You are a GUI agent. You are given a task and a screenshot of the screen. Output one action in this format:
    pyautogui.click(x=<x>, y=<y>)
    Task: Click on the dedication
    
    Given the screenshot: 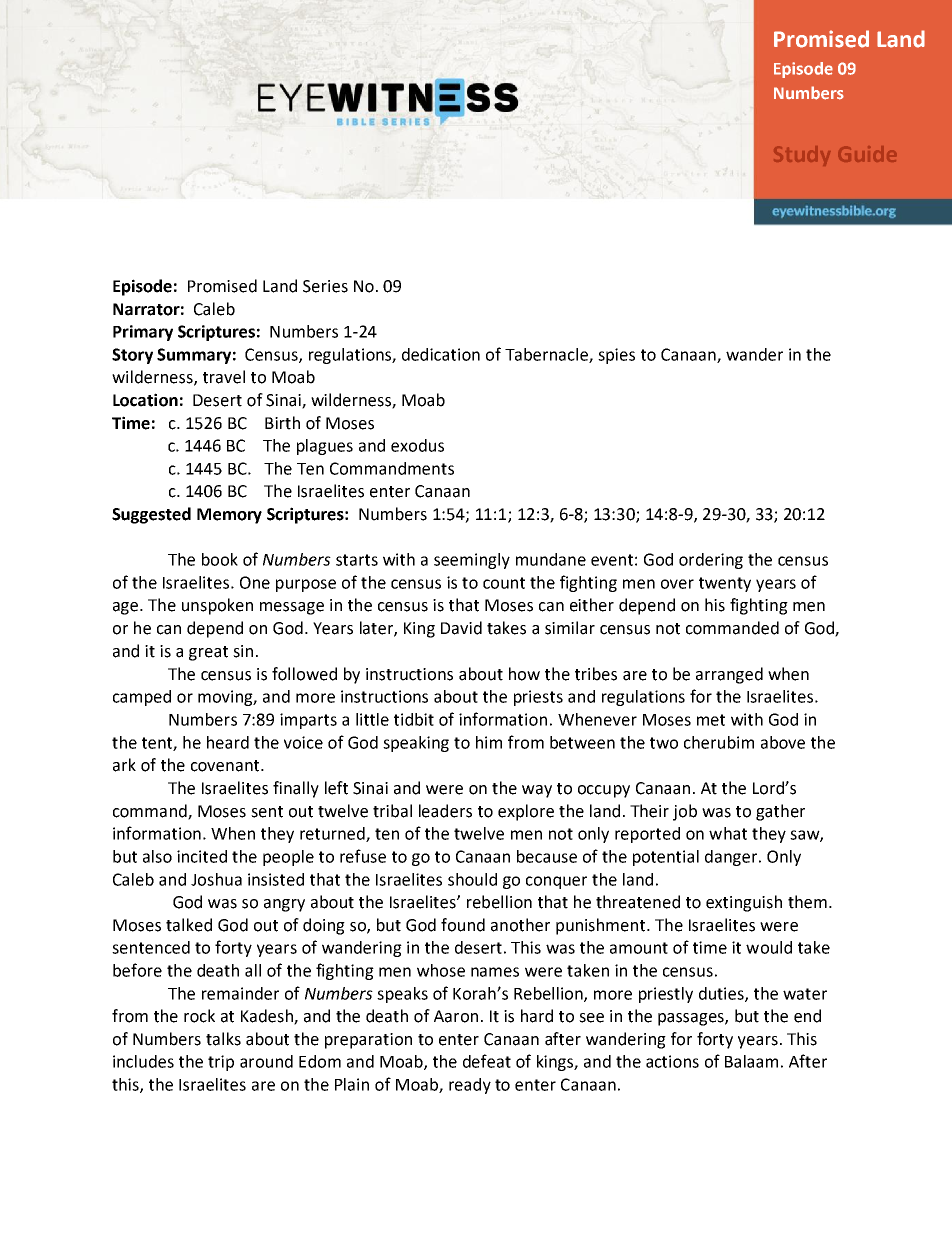 What is the action you would take?
    pyautogui.click(x=441, y=354)
